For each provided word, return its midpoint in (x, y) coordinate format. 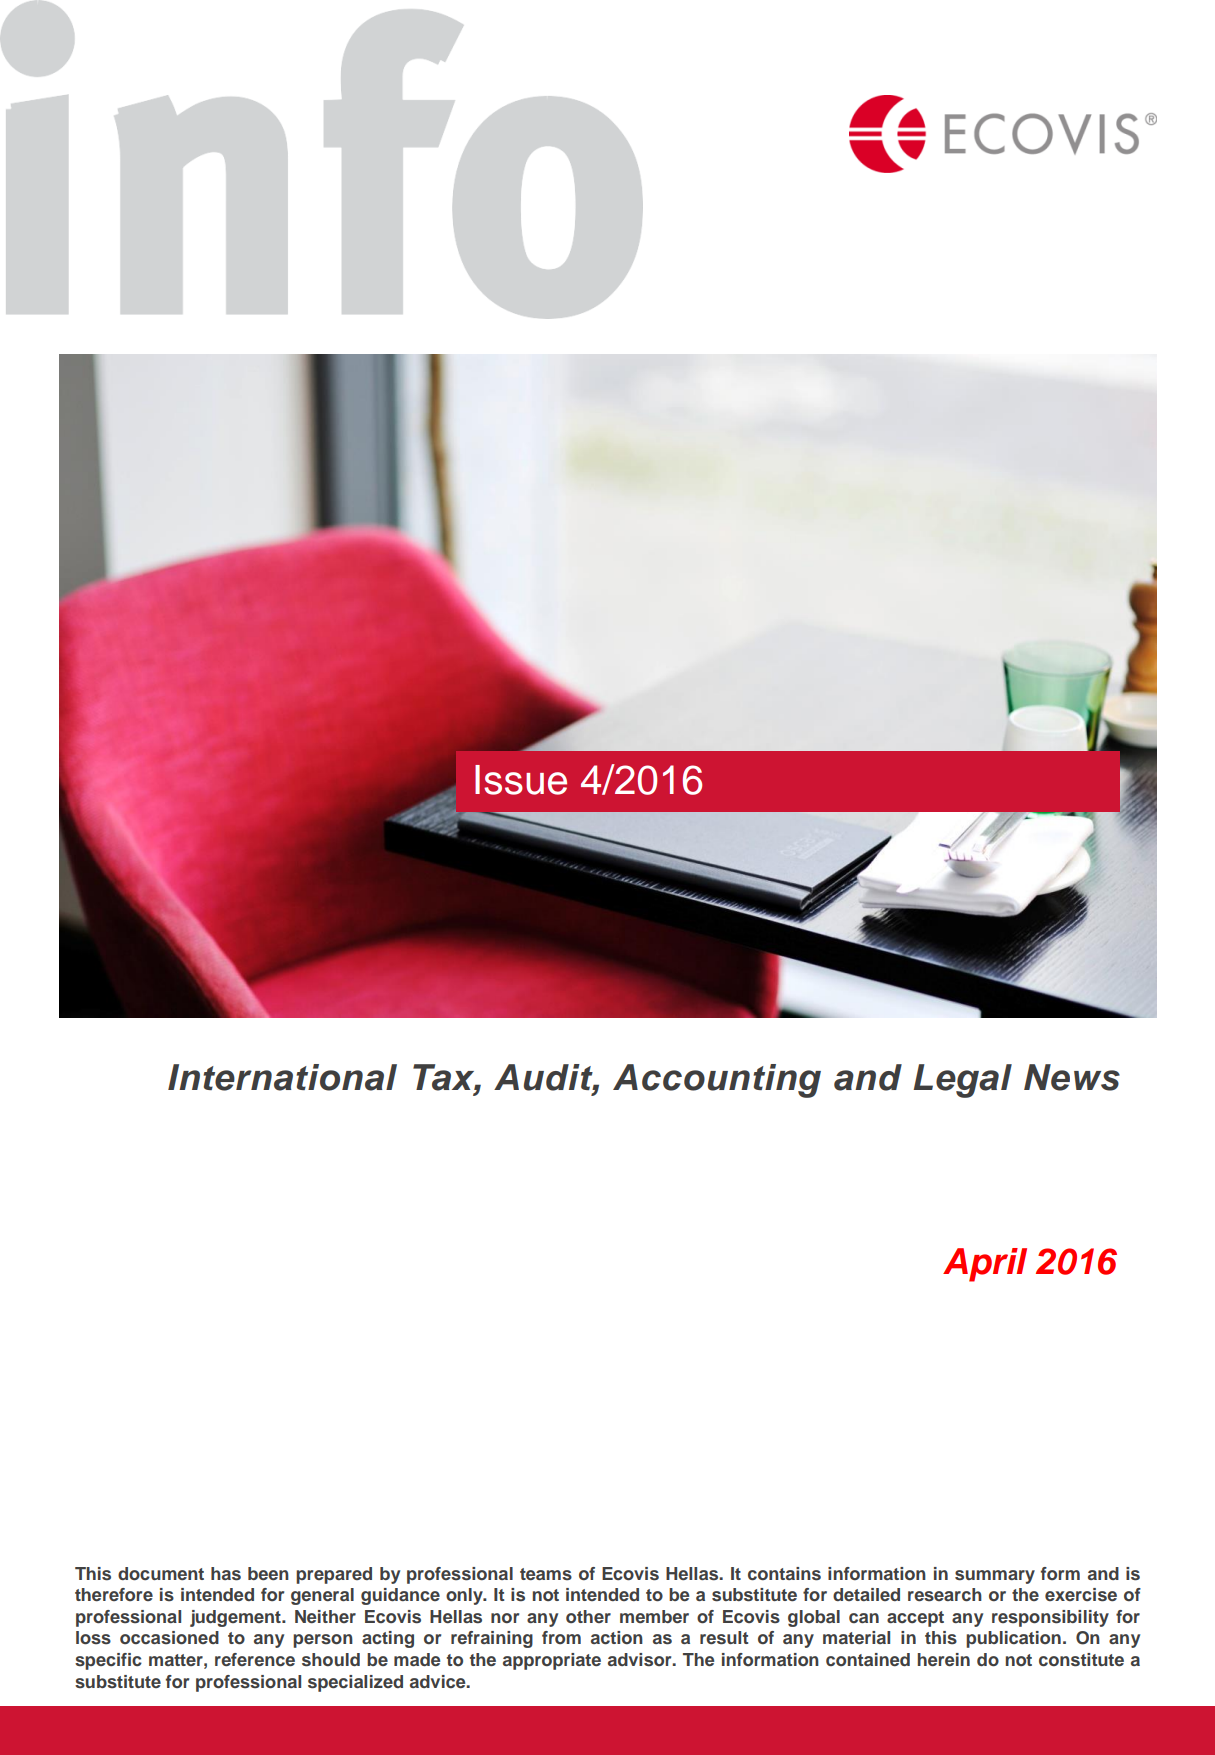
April (985, 1265)
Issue (521, 780)
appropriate (552, 1661)
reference (255, 1659)
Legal (962, 1081)
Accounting (717, 1081)
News (1072, 1077)
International (282, 1077)
